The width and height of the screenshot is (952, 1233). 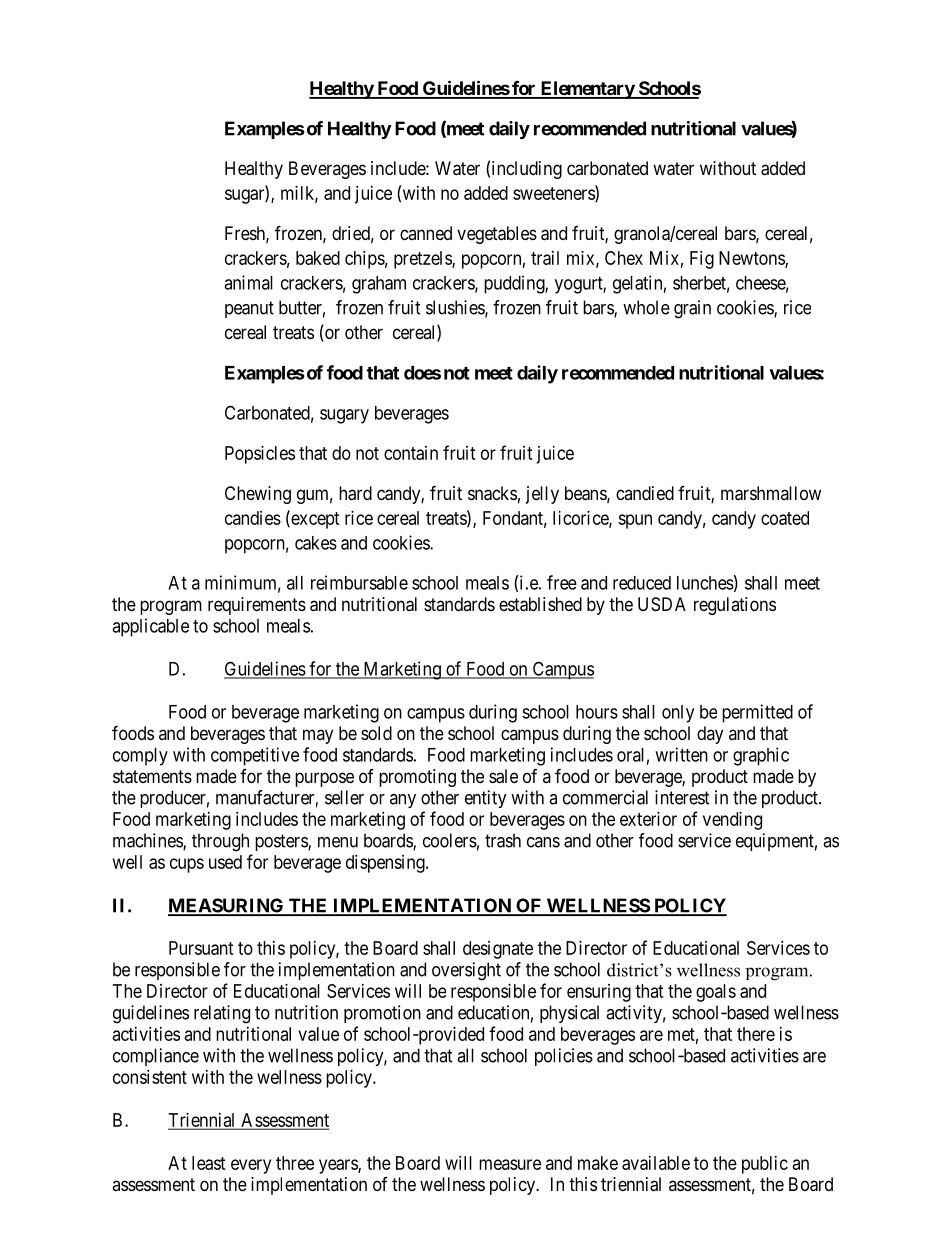 What do you see at coordinates (656, 1163) in the screenshot?
I see `available` at bounding box center [656, 1163].
